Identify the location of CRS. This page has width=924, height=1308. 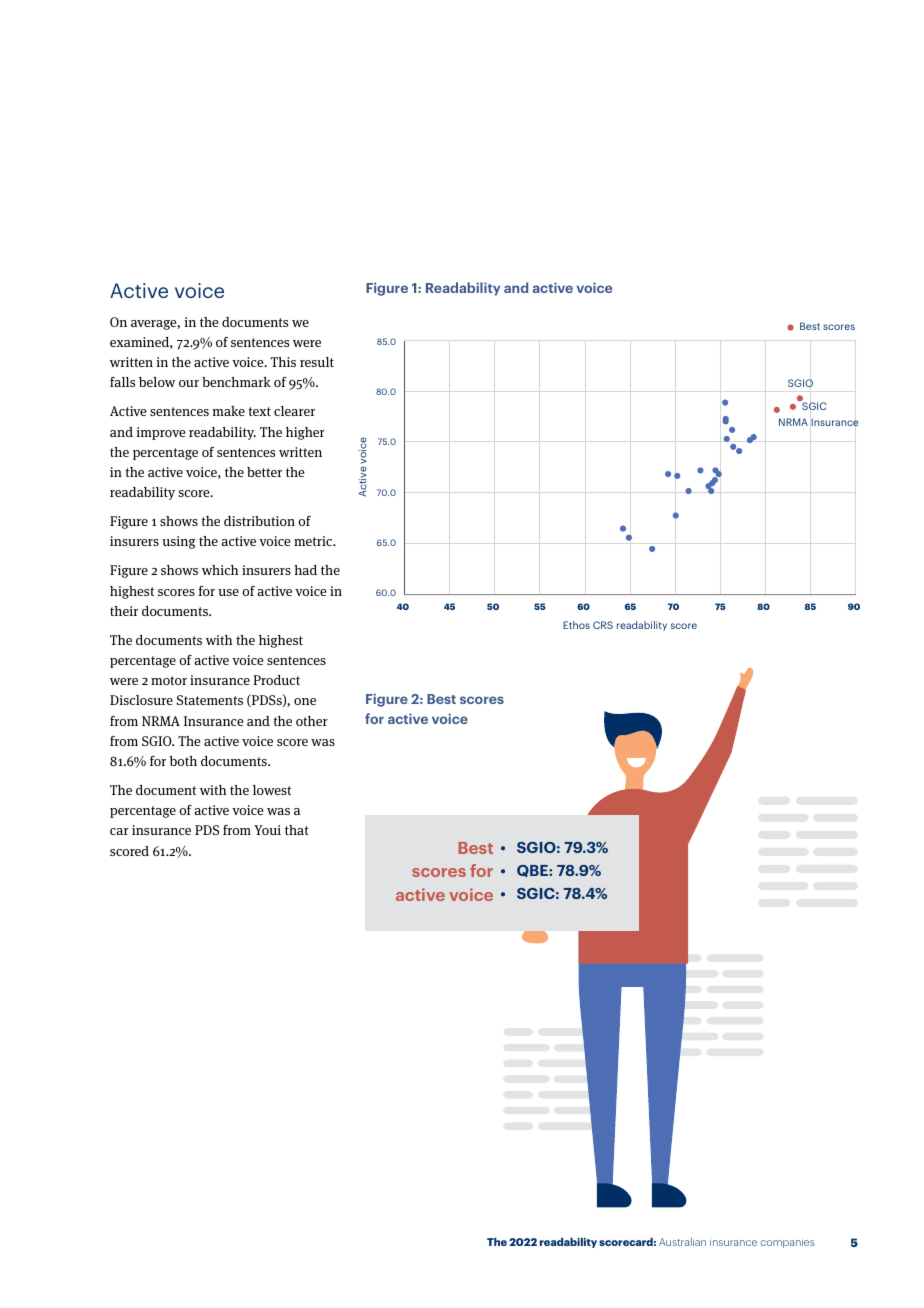
(603, 625).
